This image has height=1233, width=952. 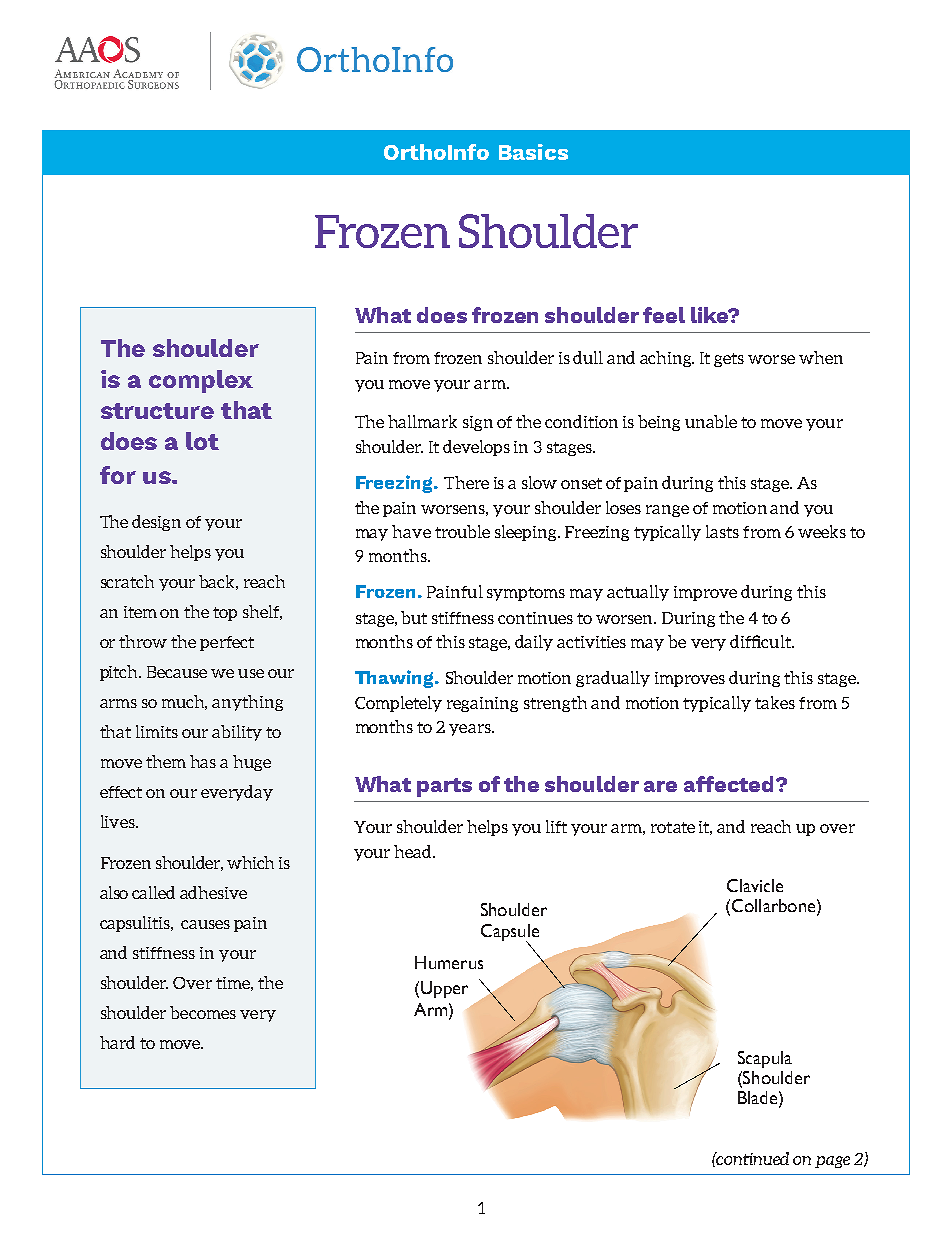 What do you see at coordinates (201, 381) in the image?
I see `complex` at bounding box center [201, 381].
